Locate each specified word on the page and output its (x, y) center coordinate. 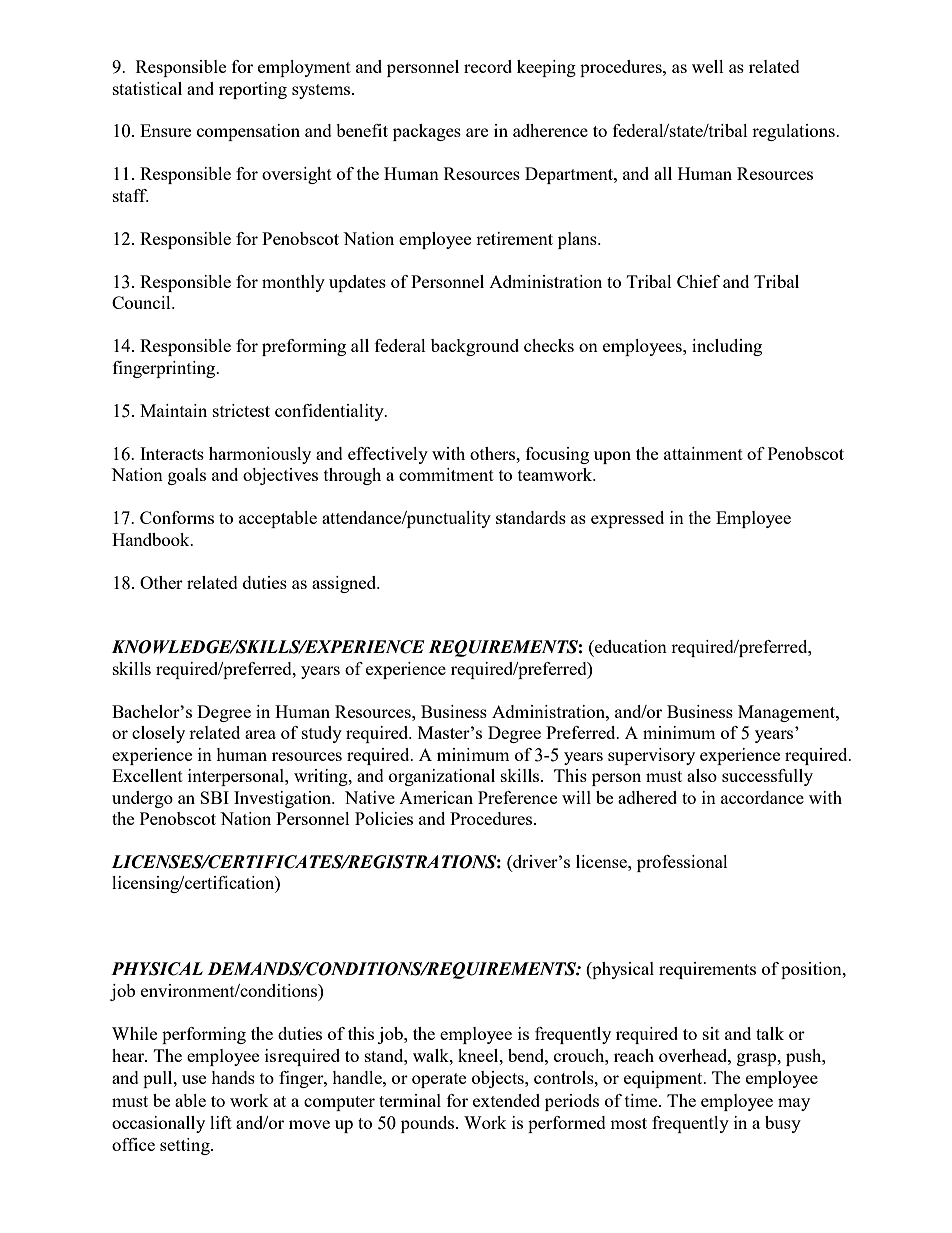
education (630, 646)
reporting (253, 90)
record (488, 66)
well (708, 66)
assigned (345, 584)
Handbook (152, 539)
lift (221, 1122)
